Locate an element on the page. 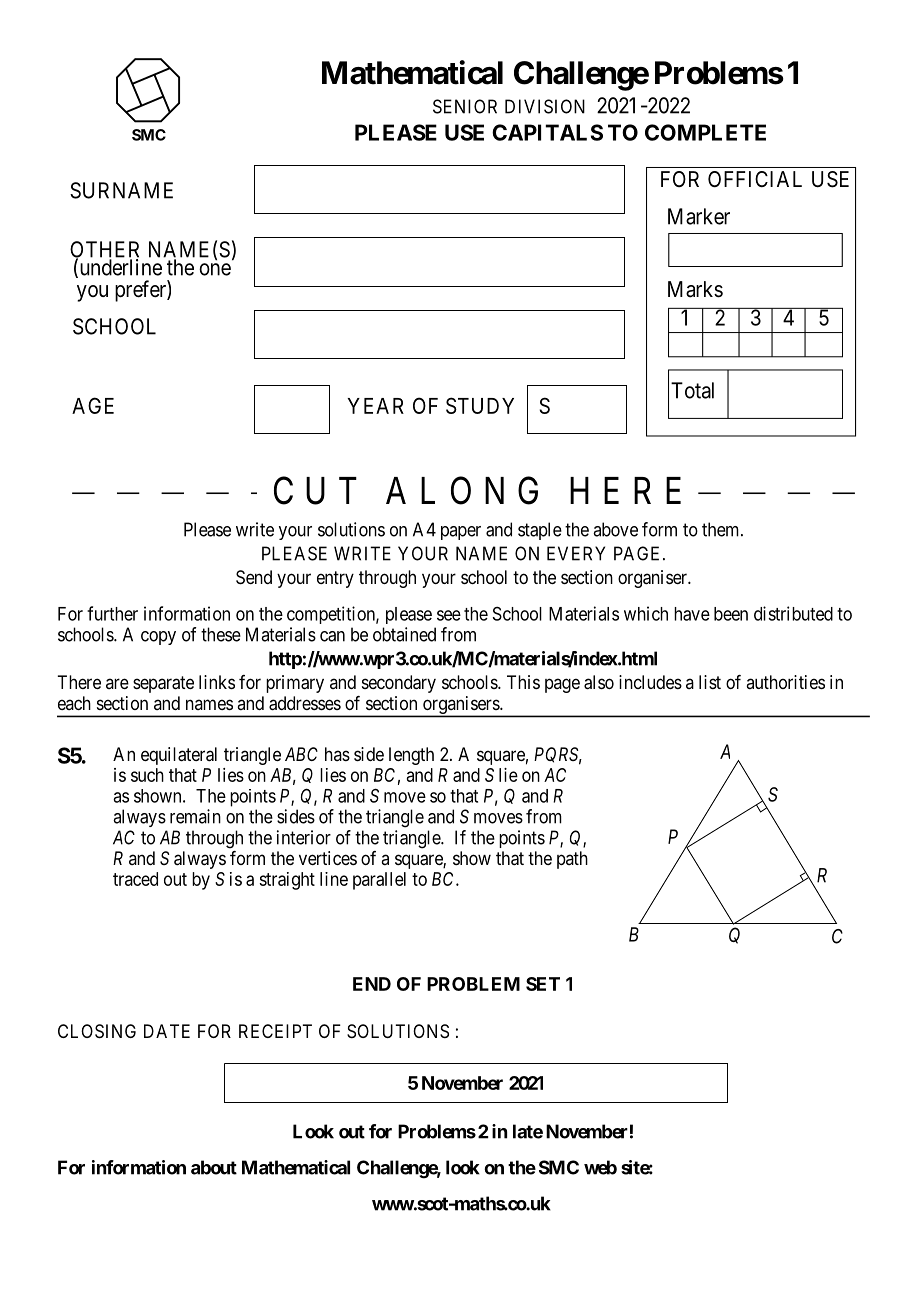 This document has width=924, height=1308. OTHER is located at coordinates (104, 250).
